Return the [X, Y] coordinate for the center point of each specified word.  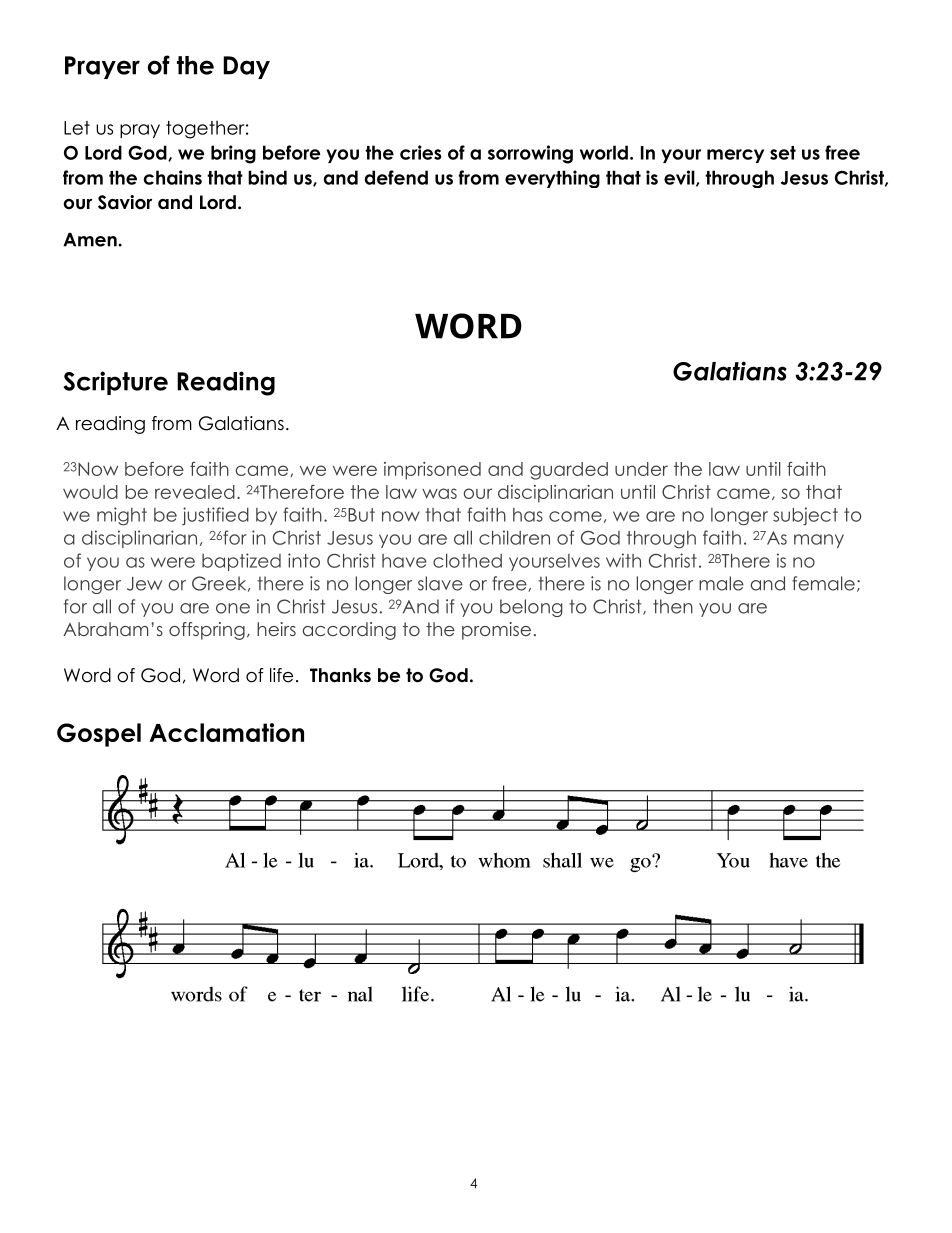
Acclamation [226, 732]
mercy [735, 156]
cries [421, 152]
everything [552, 179]
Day [246, 67]
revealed [195, 492]
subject [805, 516]
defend [396, 177]
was [439, 493]
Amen [91, 240]
